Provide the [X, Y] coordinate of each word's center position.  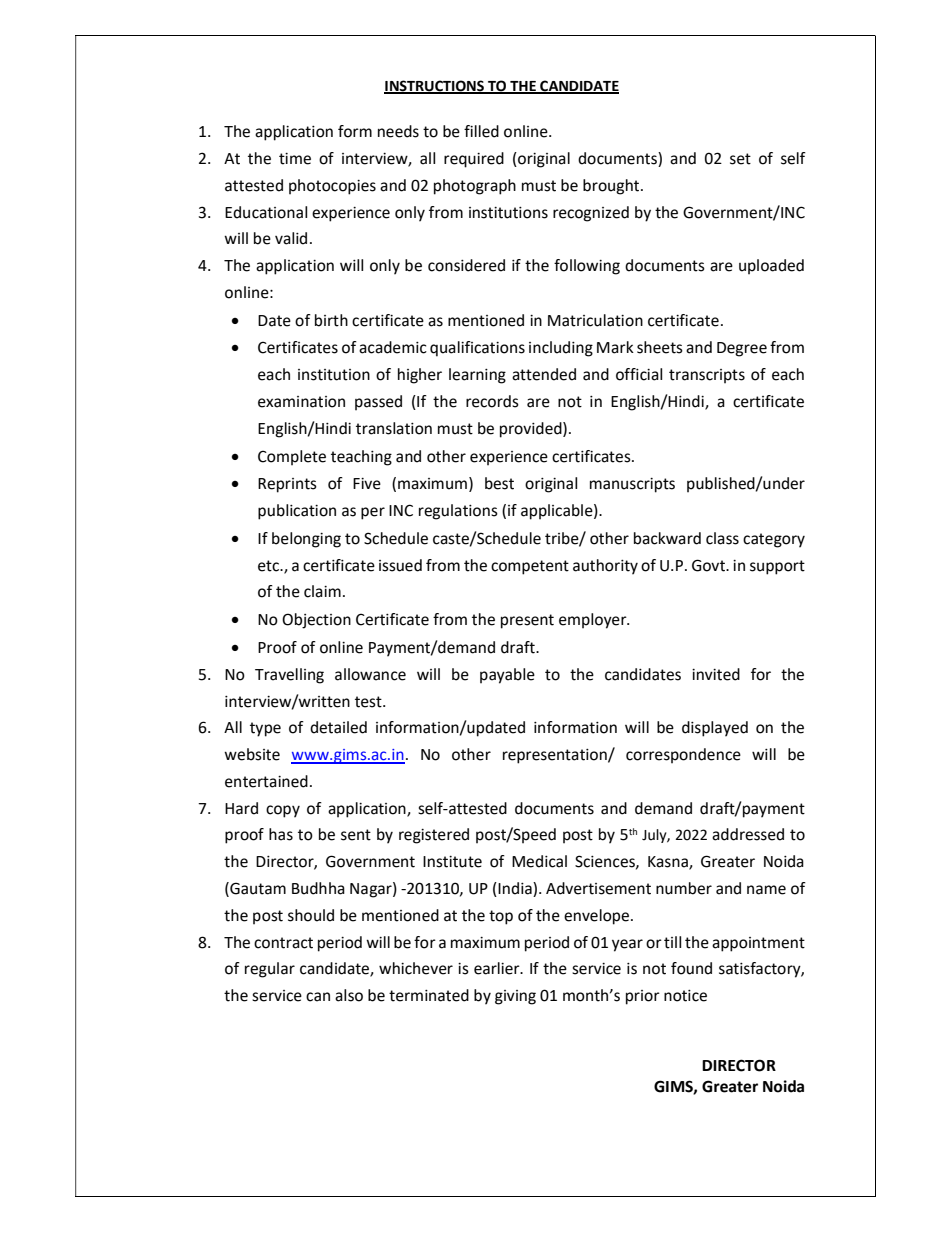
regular [270, 970]
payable [507, 676]
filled [481, 131]
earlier [498, 968]
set [740, 159]
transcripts [707, 376]
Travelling [289, 676]
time [295, 159]
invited [716, 674]
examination [301, 402]
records [492, 401]
